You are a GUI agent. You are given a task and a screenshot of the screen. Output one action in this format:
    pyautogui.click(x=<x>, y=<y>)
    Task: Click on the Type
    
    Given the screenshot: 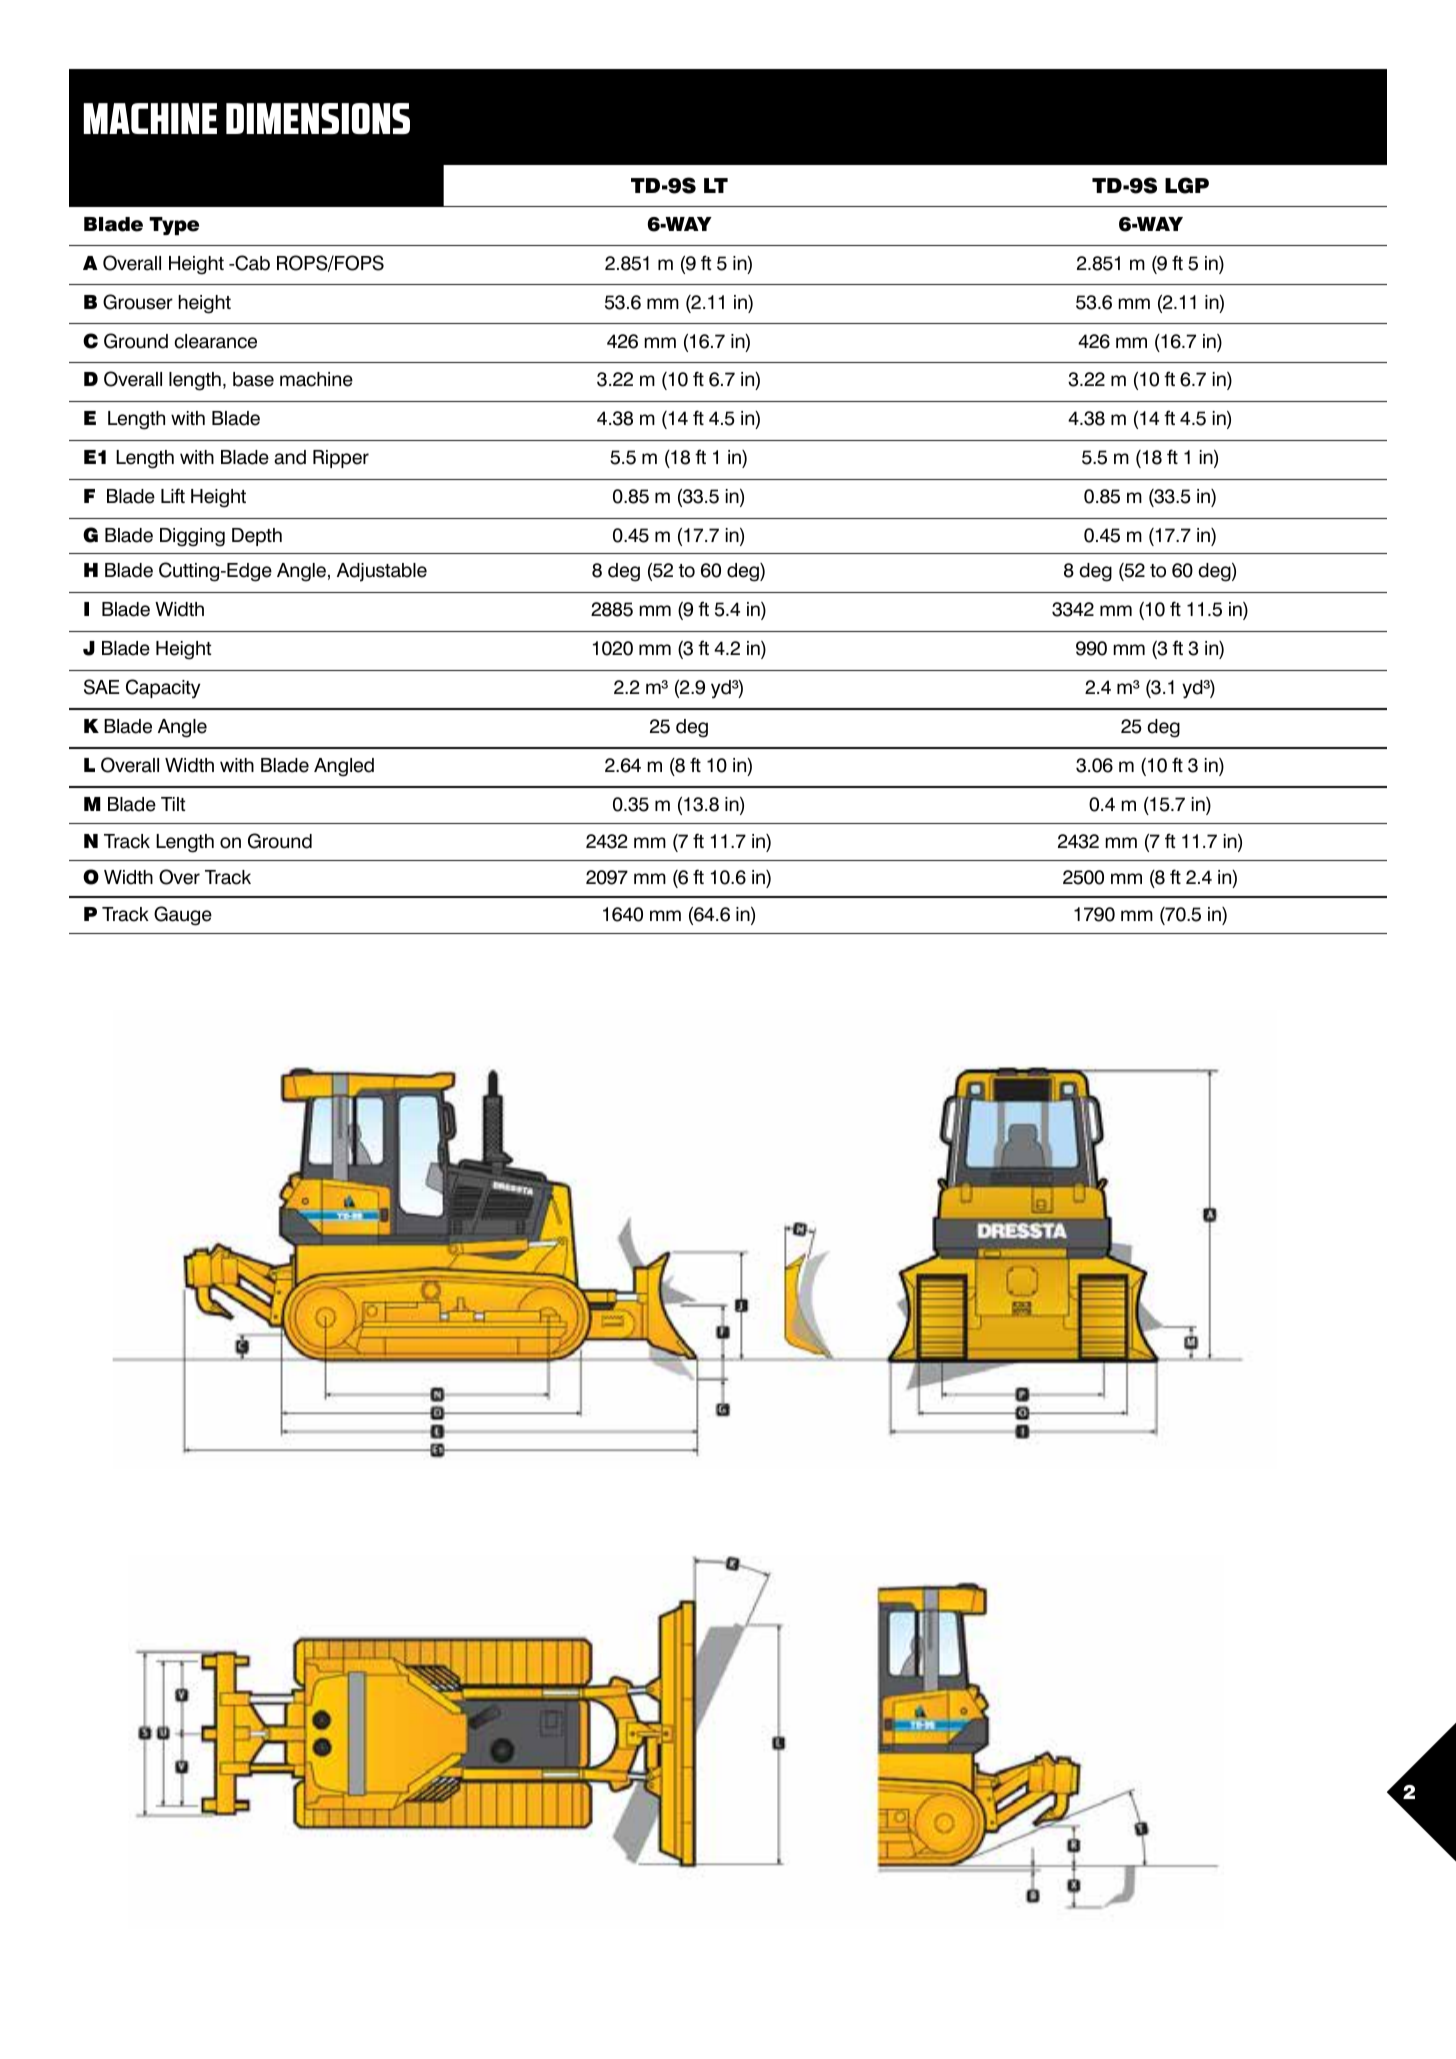 What is the action you would take?
    pyautogui.click(x=174, y=226)
